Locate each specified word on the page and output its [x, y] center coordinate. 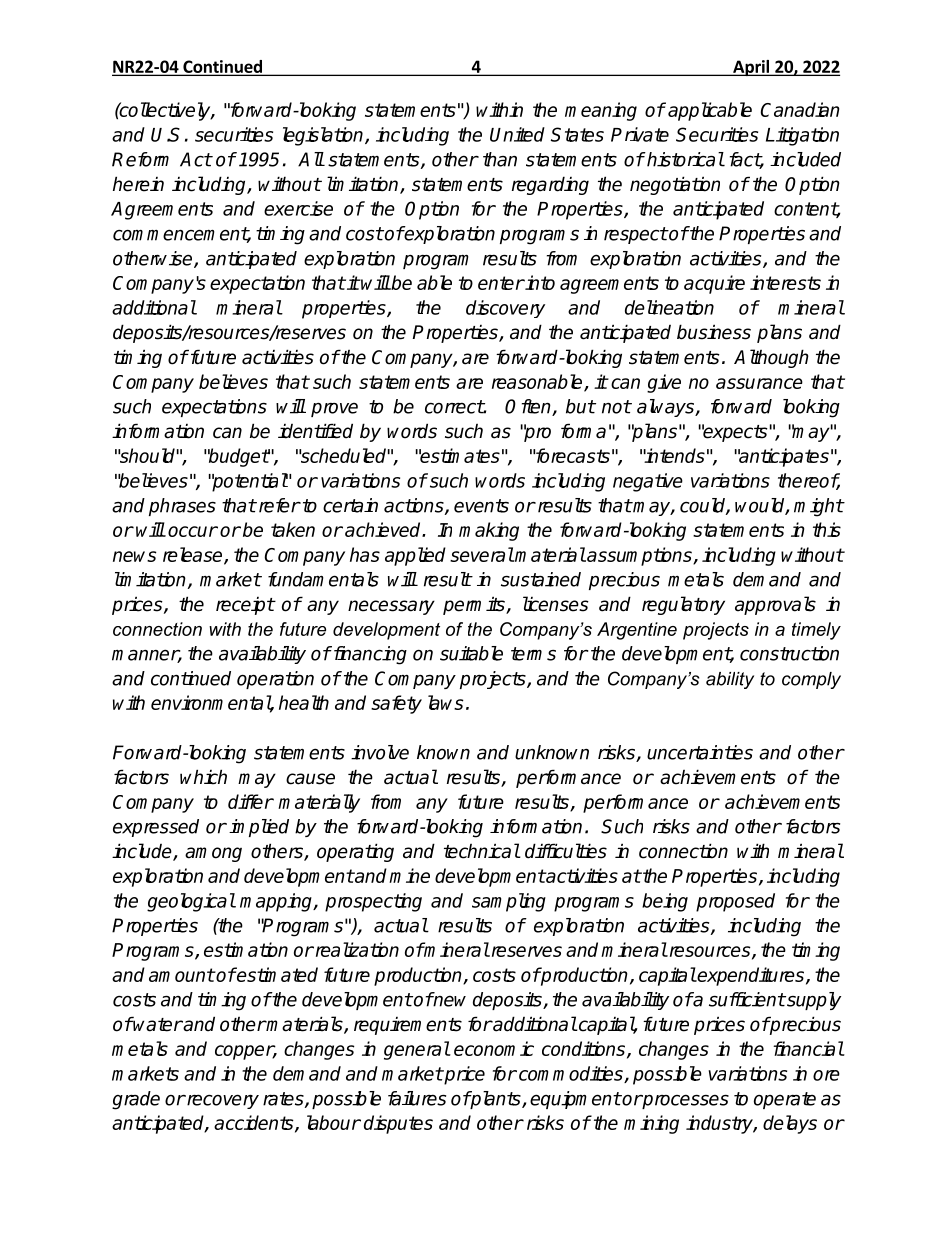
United [517, 134]
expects [735, 433]
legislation [324, 136]
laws [446, 702]
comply [811, 680]
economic [494, 1048]
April [751, 68]
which [203, 777]
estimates [459, 455]
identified [315, 431]
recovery [222, 1101]
